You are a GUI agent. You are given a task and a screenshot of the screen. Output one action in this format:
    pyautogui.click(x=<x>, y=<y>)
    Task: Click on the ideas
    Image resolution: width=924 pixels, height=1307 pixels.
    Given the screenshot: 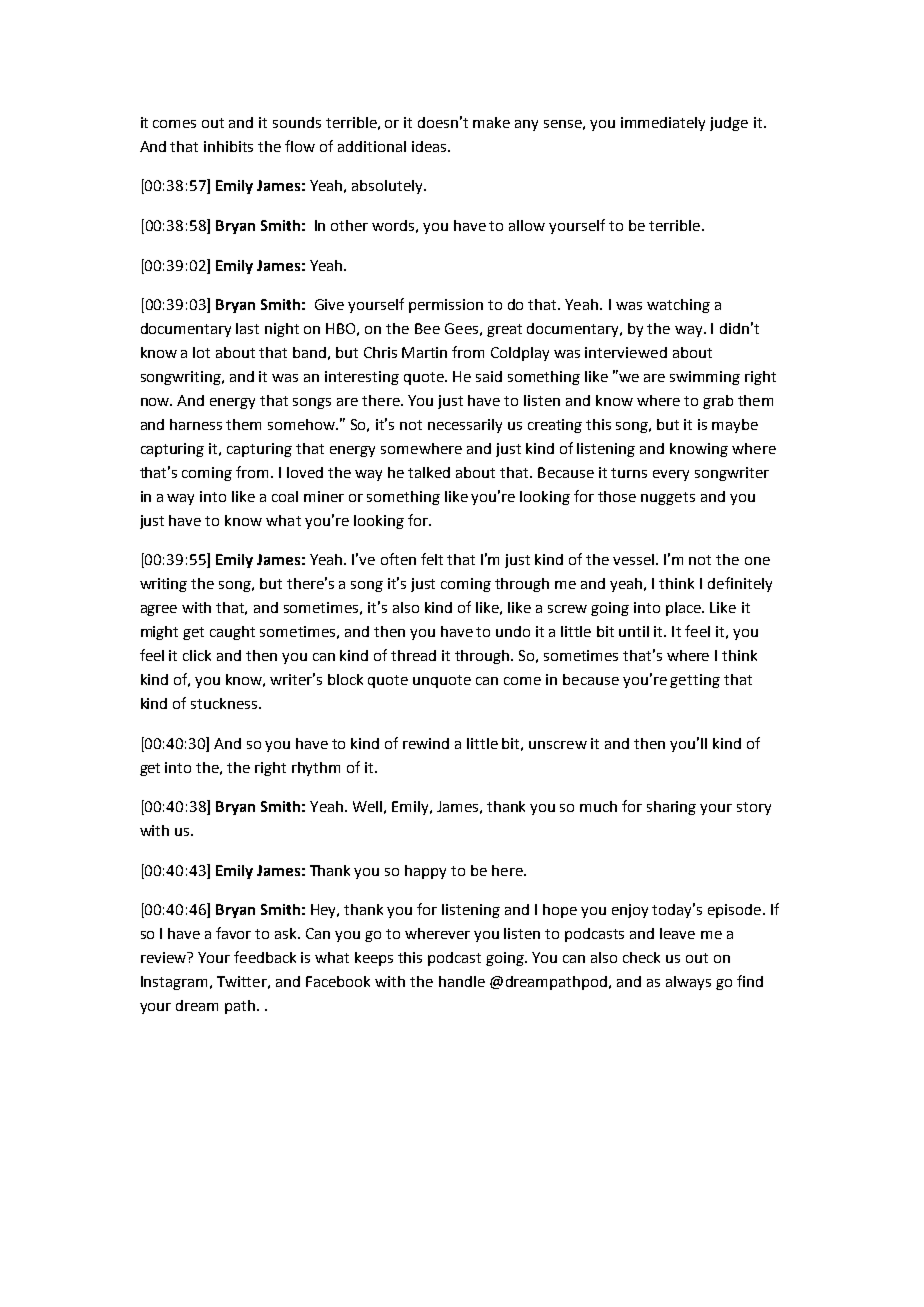 What is the action you would take?
    pyautogui.click(x=430, y=146)
